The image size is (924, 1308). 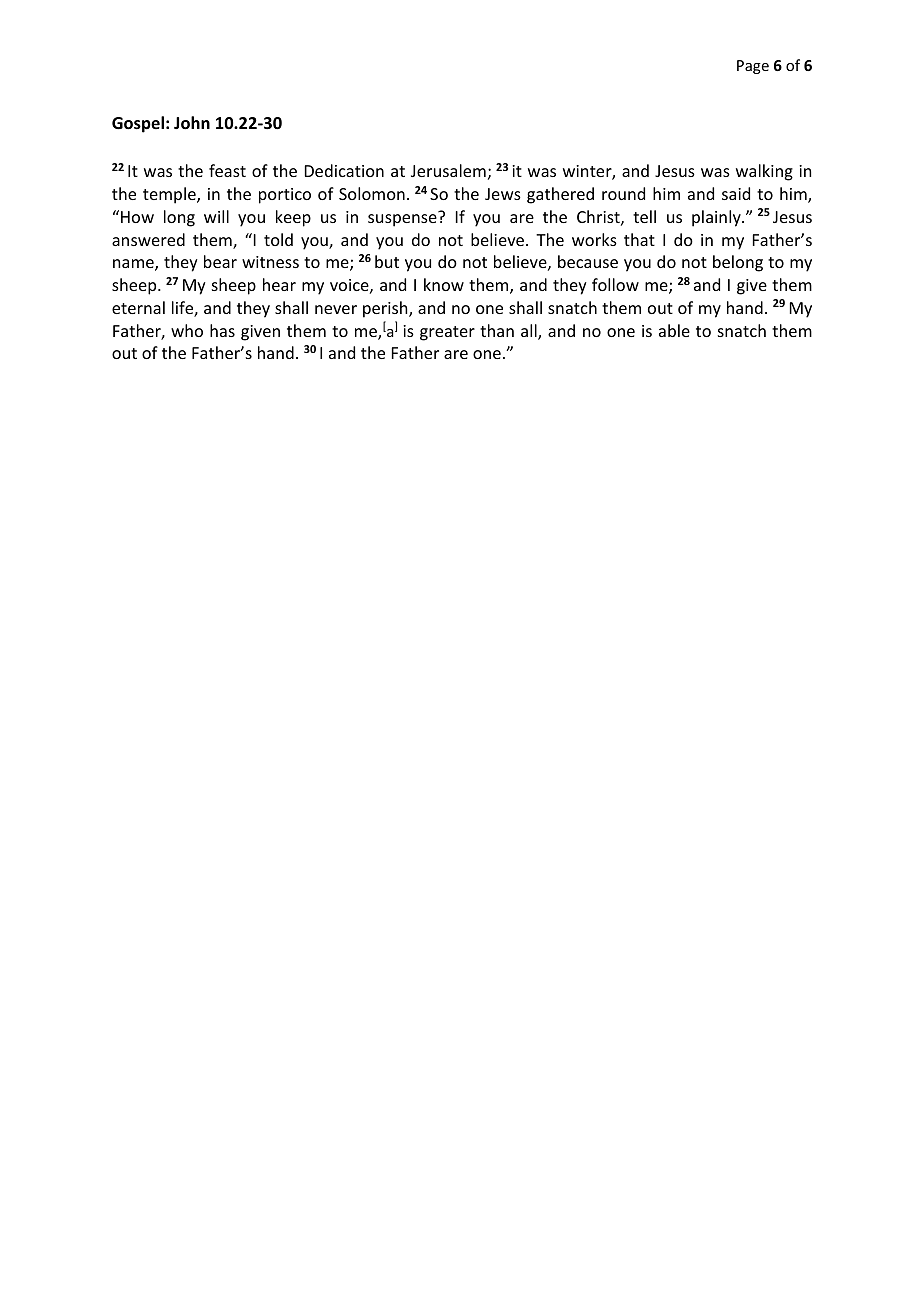 What do you see at coordinates (448, 170) in the screenshot?
I see `Jerusalem` at bounding box center [448, 170].
